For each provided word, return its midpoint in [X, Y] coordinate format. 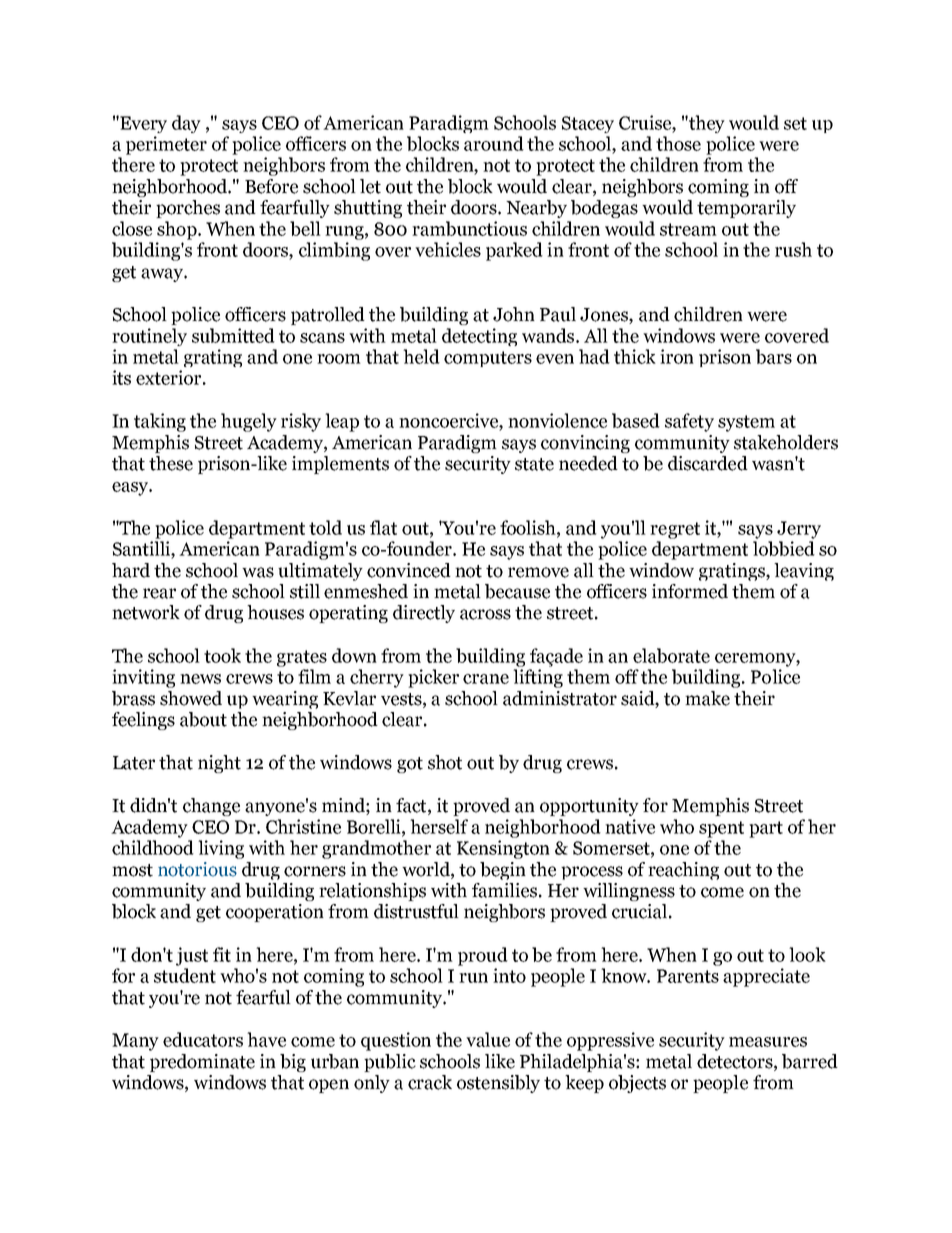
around [494, 143]
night [219, 764]
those [678, 143]
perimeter [166, 145]
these [171, 463]
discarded [708, 463]
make [707, 698]
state [534, 464]
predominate [202, 1063]
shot [445, 762]
